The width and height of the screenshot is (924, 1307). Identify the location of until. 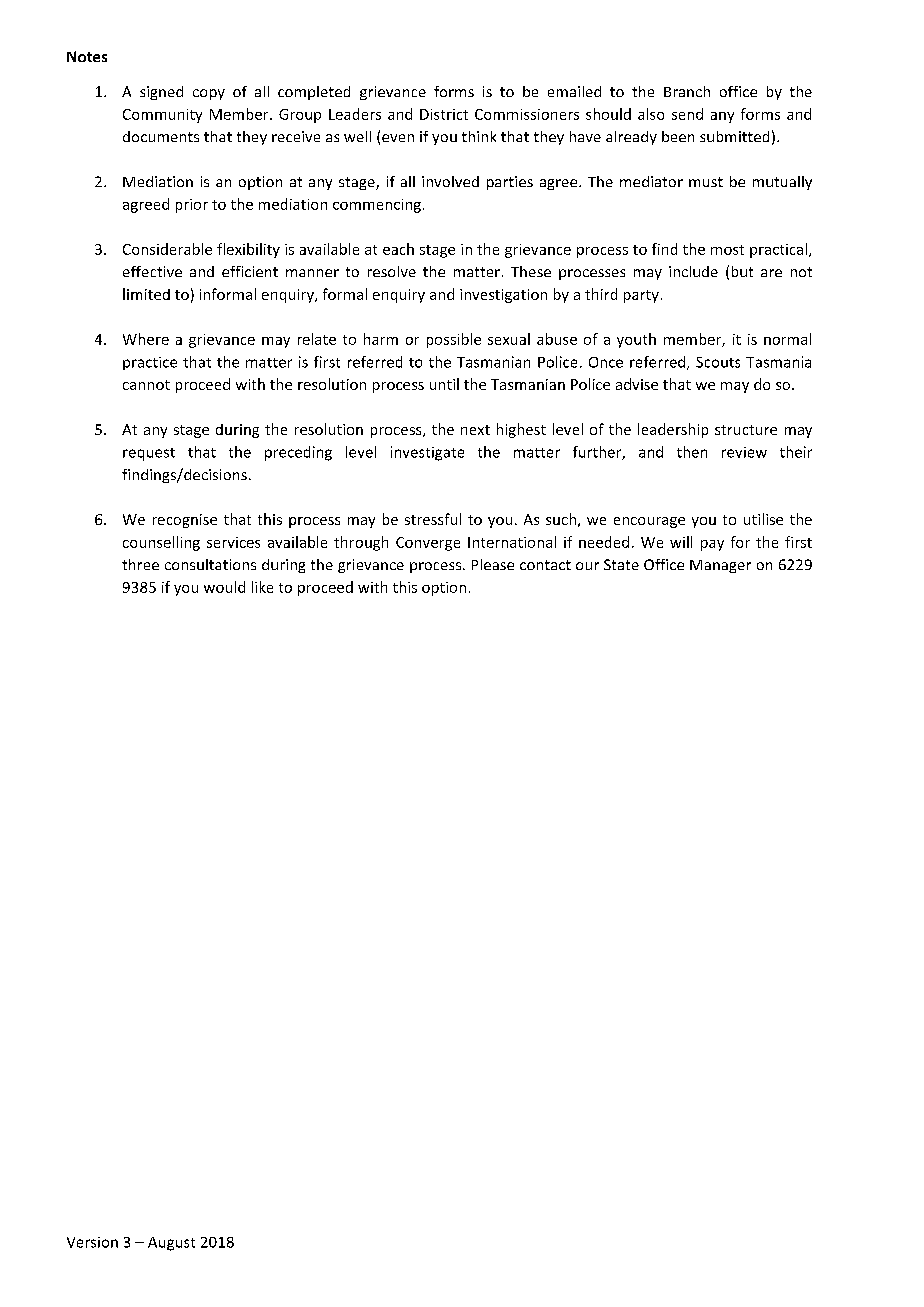
(444, 384).
